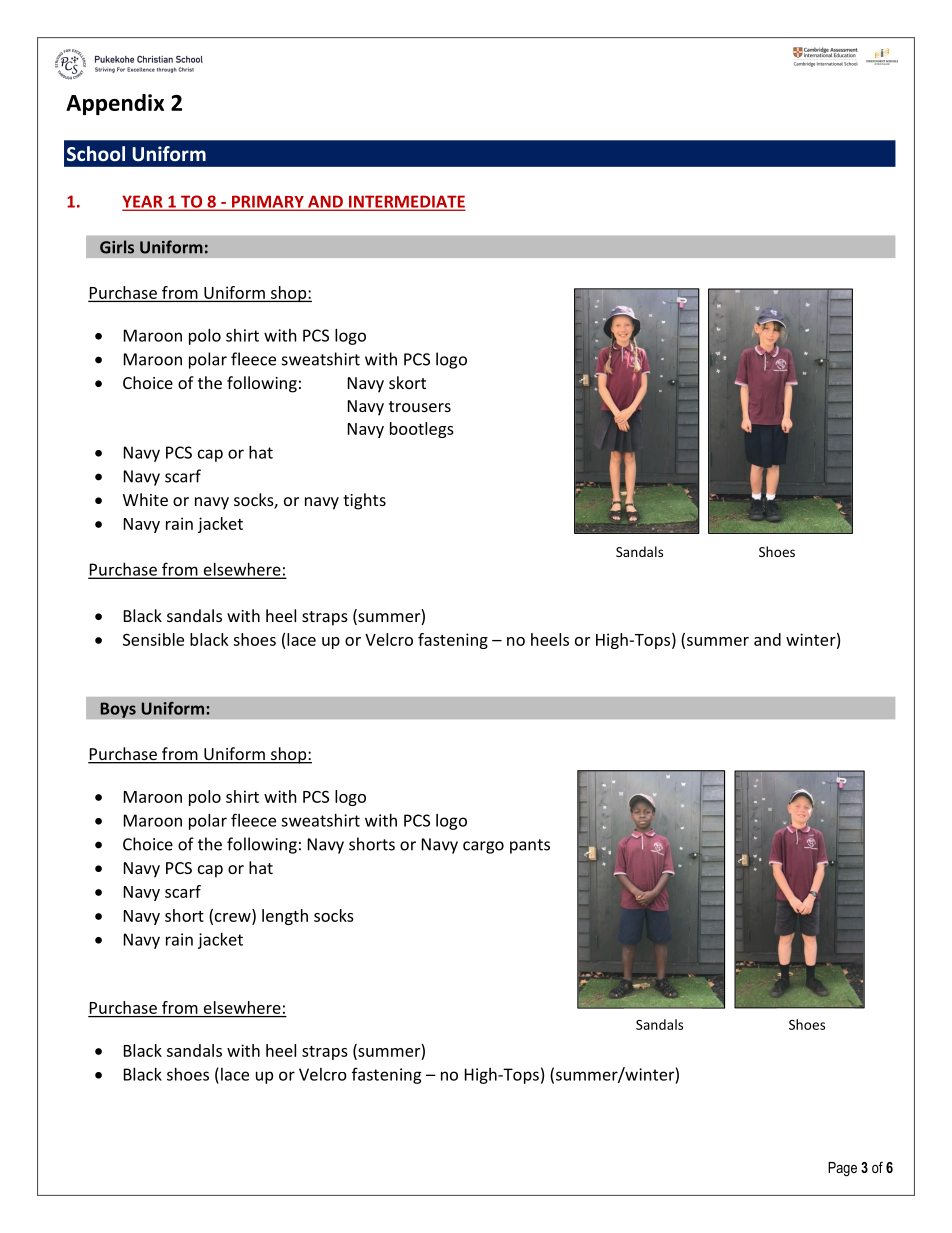 The height and width of the page is (1233, 952). Describe the element at coordinates (285, 917) in the page. I see `length` at that location.
